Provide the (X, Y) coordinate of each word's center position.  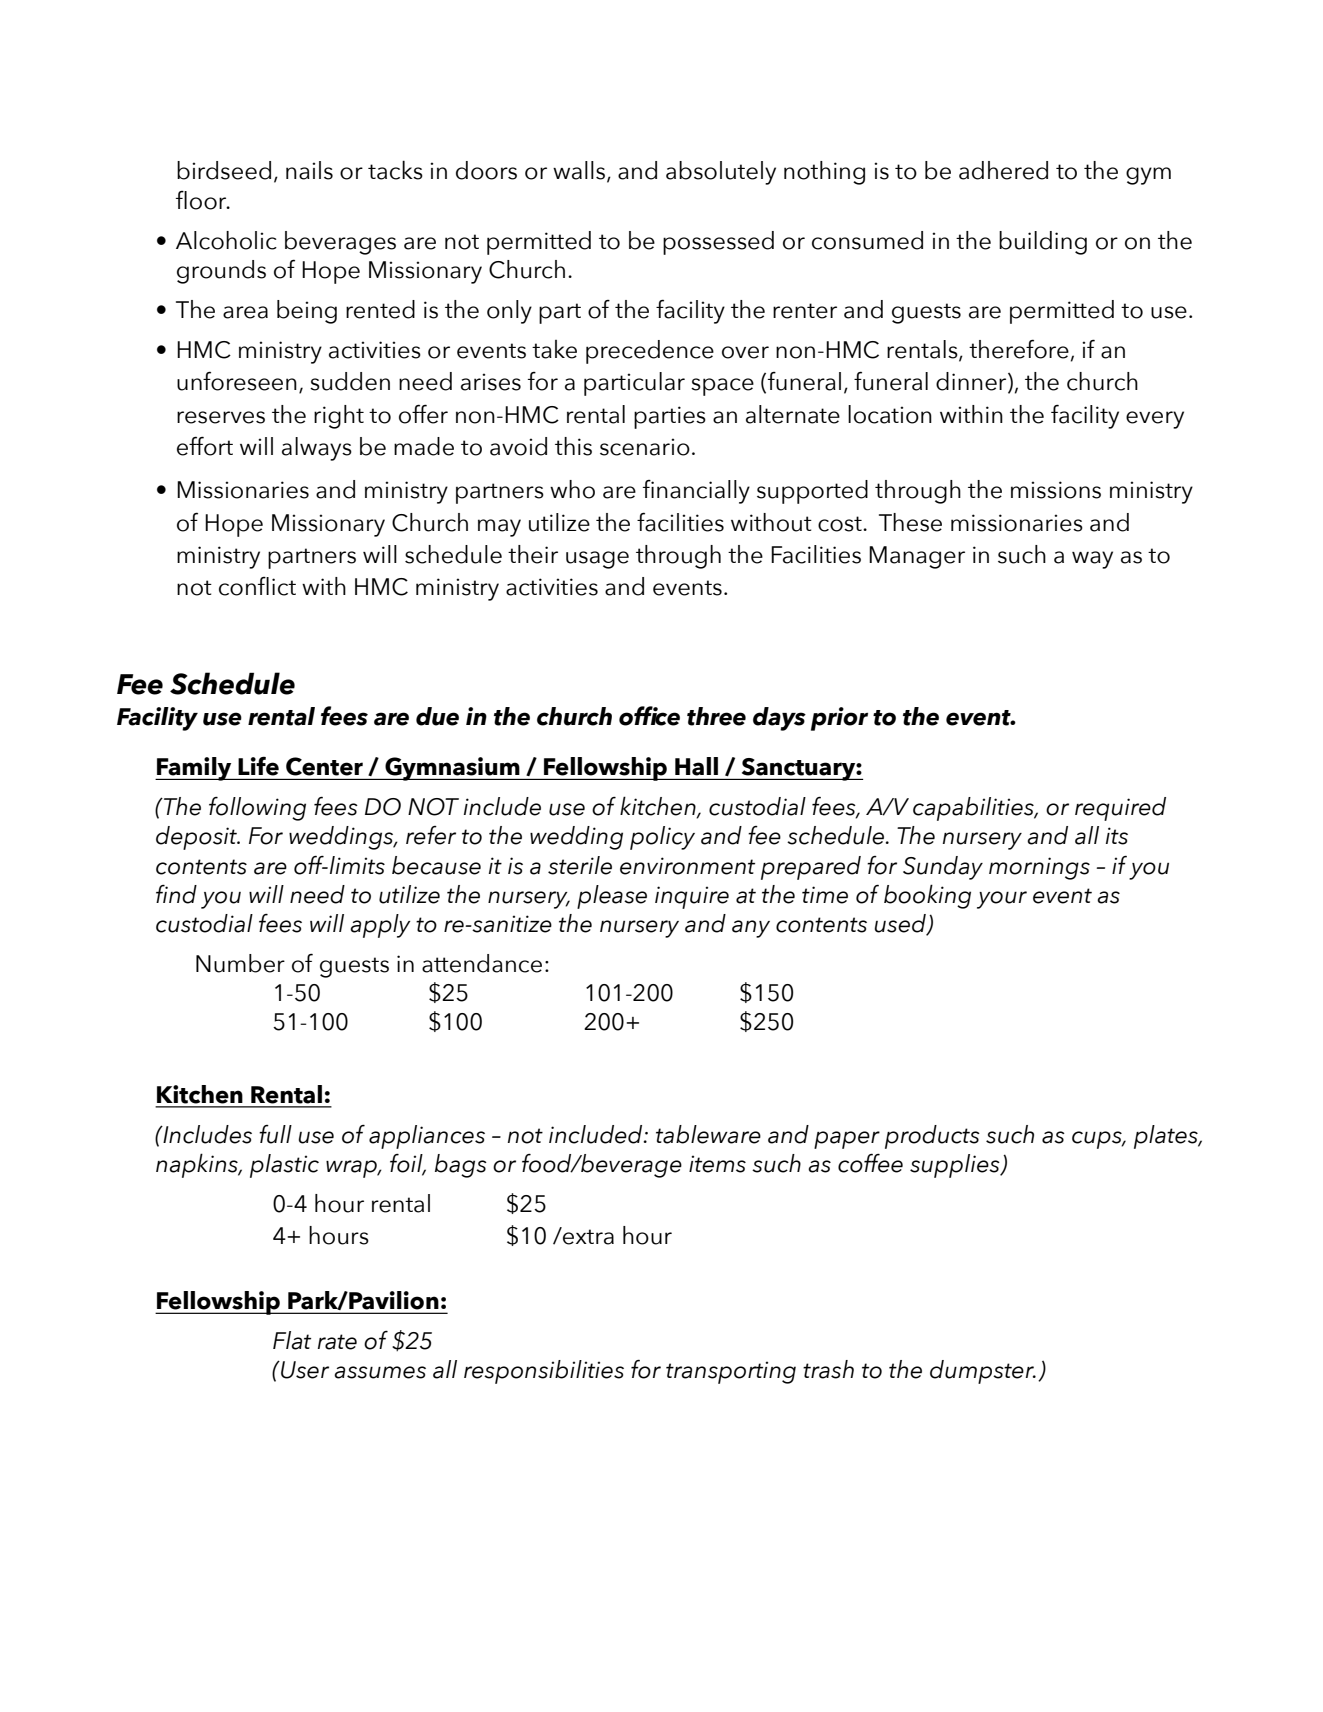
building (1043, 243)
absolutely (721, 173)
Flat (292, 1340)
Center (324, 766)
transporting (731, 1372)
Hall (696, 766)
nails (309, 170)
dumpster (983, 1372)
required (1120, 809)
